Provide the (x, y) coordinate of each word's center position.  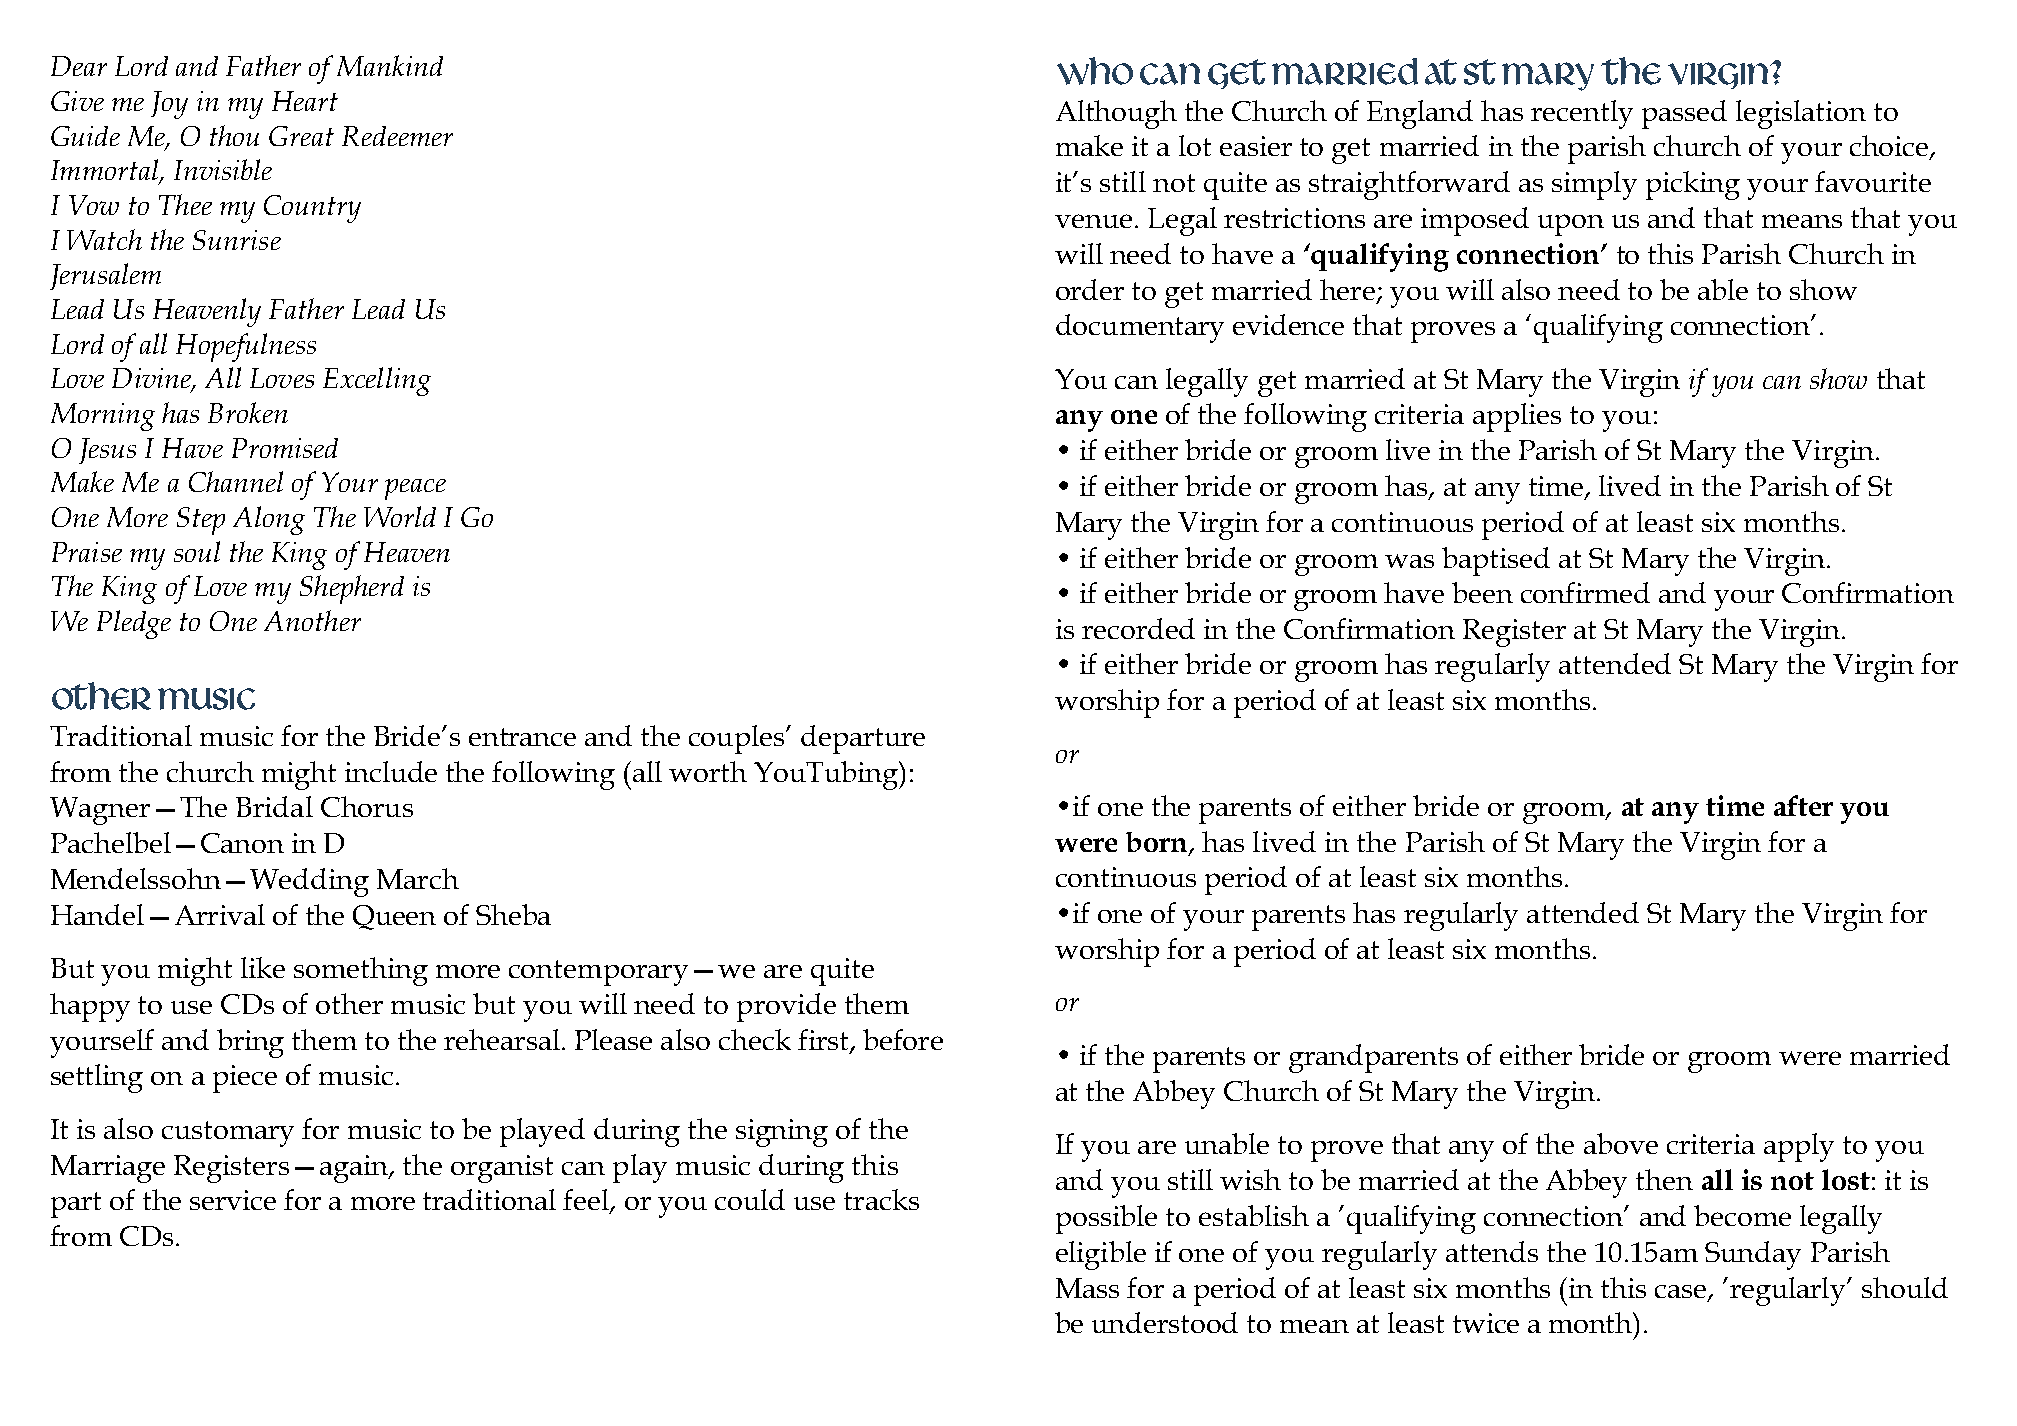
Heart (305, 101)
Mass (1087, 1288)
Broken (248, 412)
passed (1684, 114)
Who (1095, 71)
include (391, 771)
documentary (1140, 328)
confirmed (1585, 592)
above (1621, 1143)
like (263, 967)
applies (1517, 417)
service (233, 1200)
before (903, 1039)
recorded (1138, 628)
